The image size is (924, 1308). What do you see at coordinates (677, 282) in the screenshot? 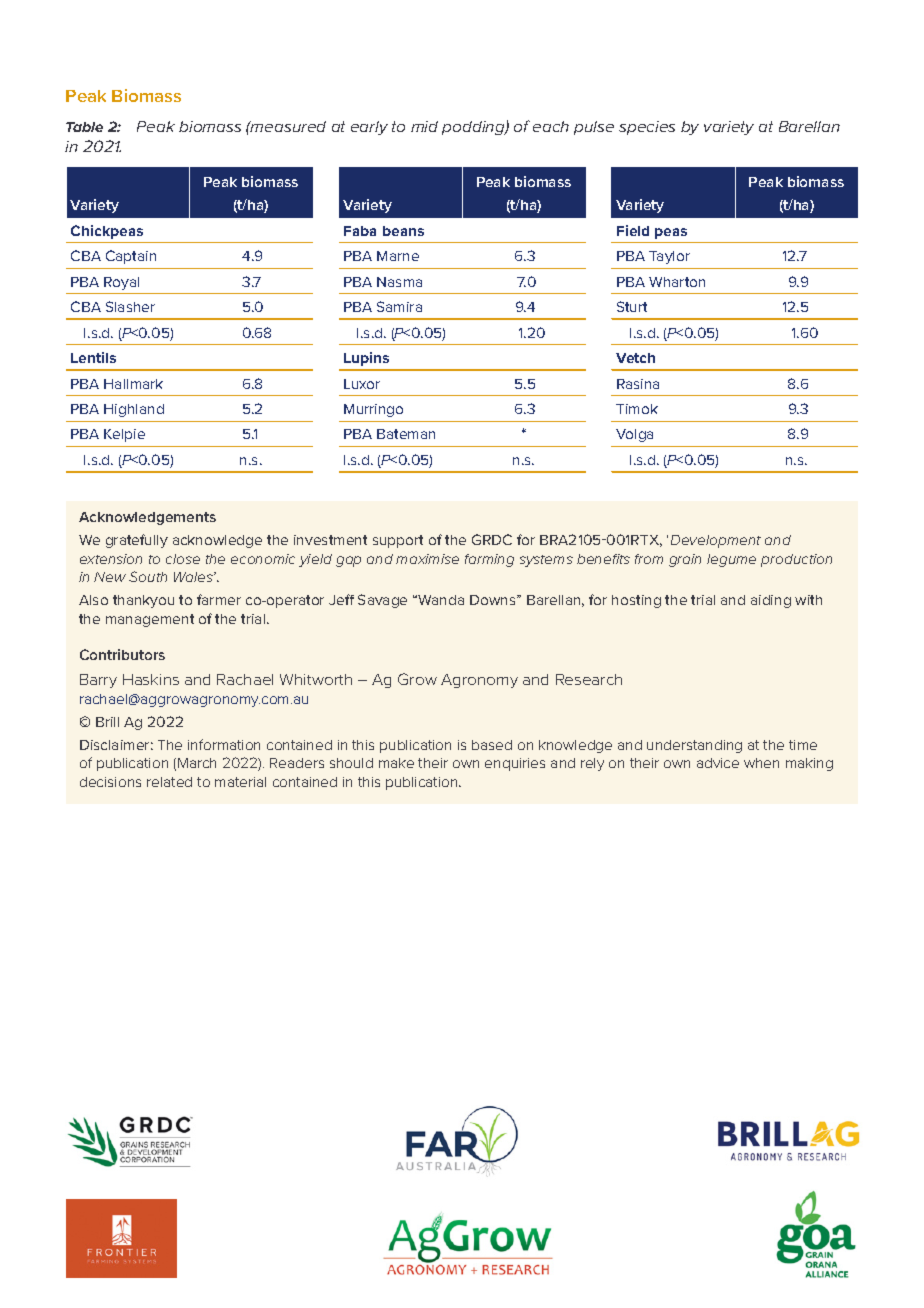
I see `Wharton` at bounding box center [677, 282].
